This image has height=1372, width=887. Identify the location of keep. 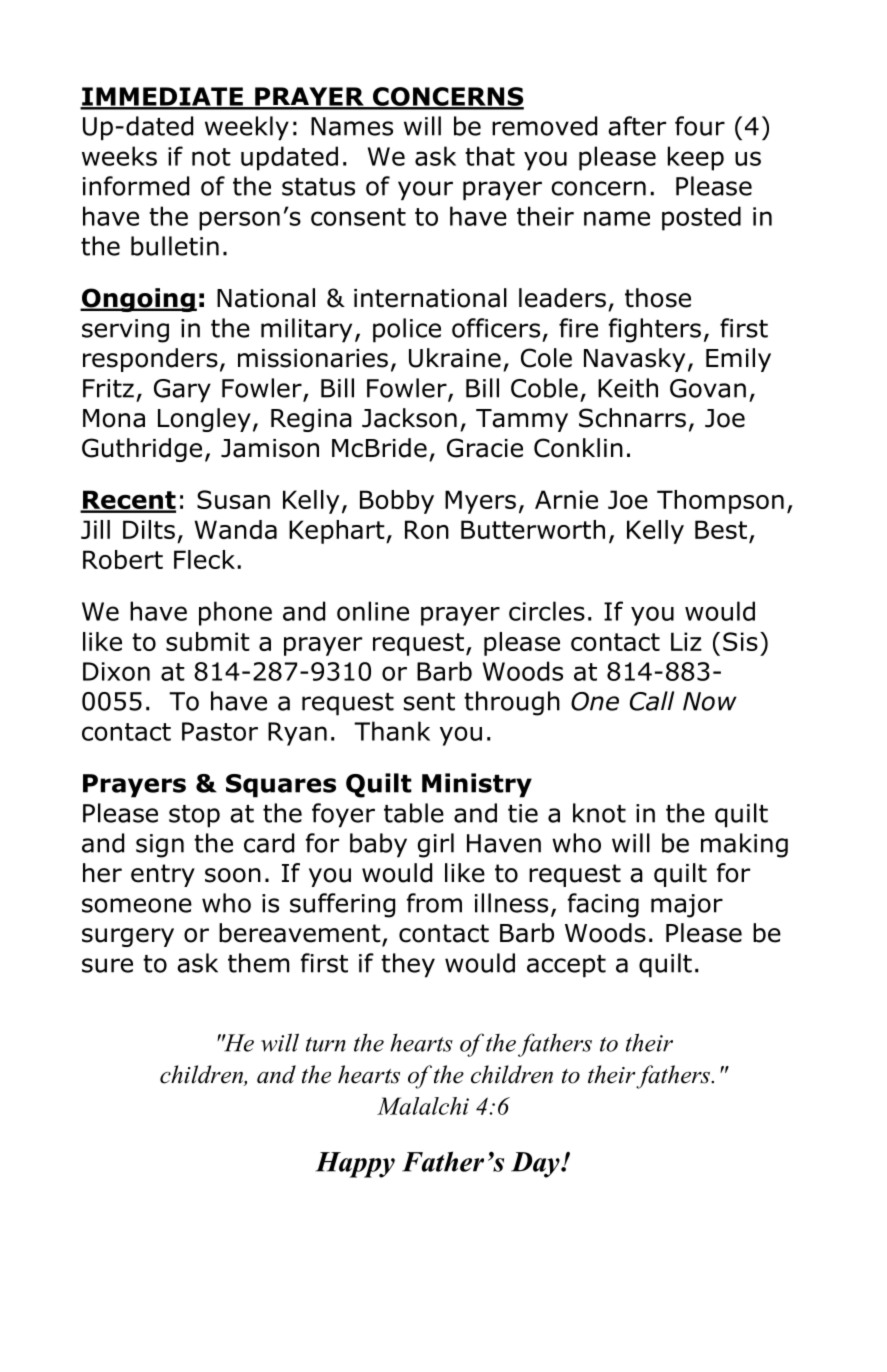
(696, 158).
